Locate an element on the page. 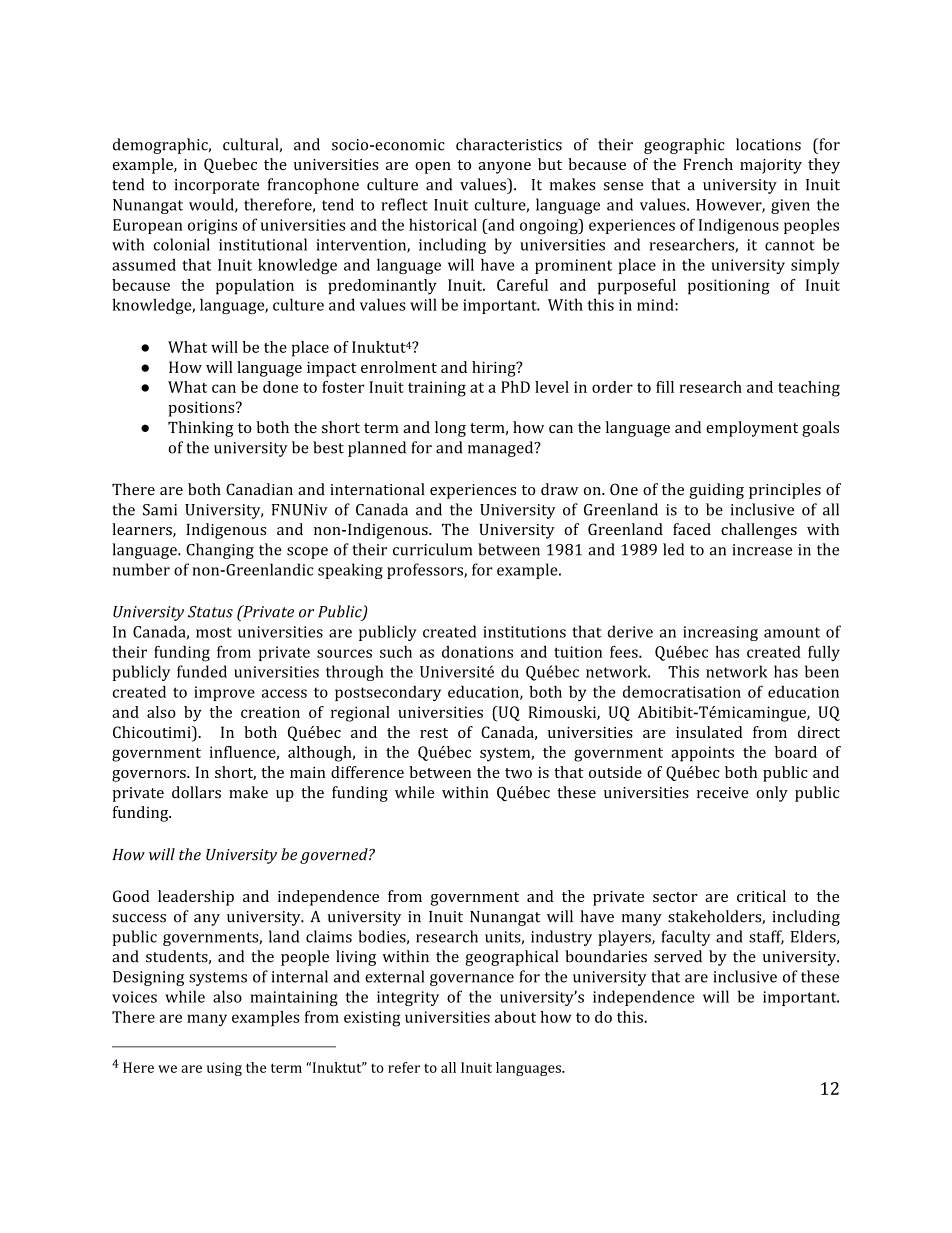 This image has height=1233, width=952. learners is located at coordinates (143, 530).
